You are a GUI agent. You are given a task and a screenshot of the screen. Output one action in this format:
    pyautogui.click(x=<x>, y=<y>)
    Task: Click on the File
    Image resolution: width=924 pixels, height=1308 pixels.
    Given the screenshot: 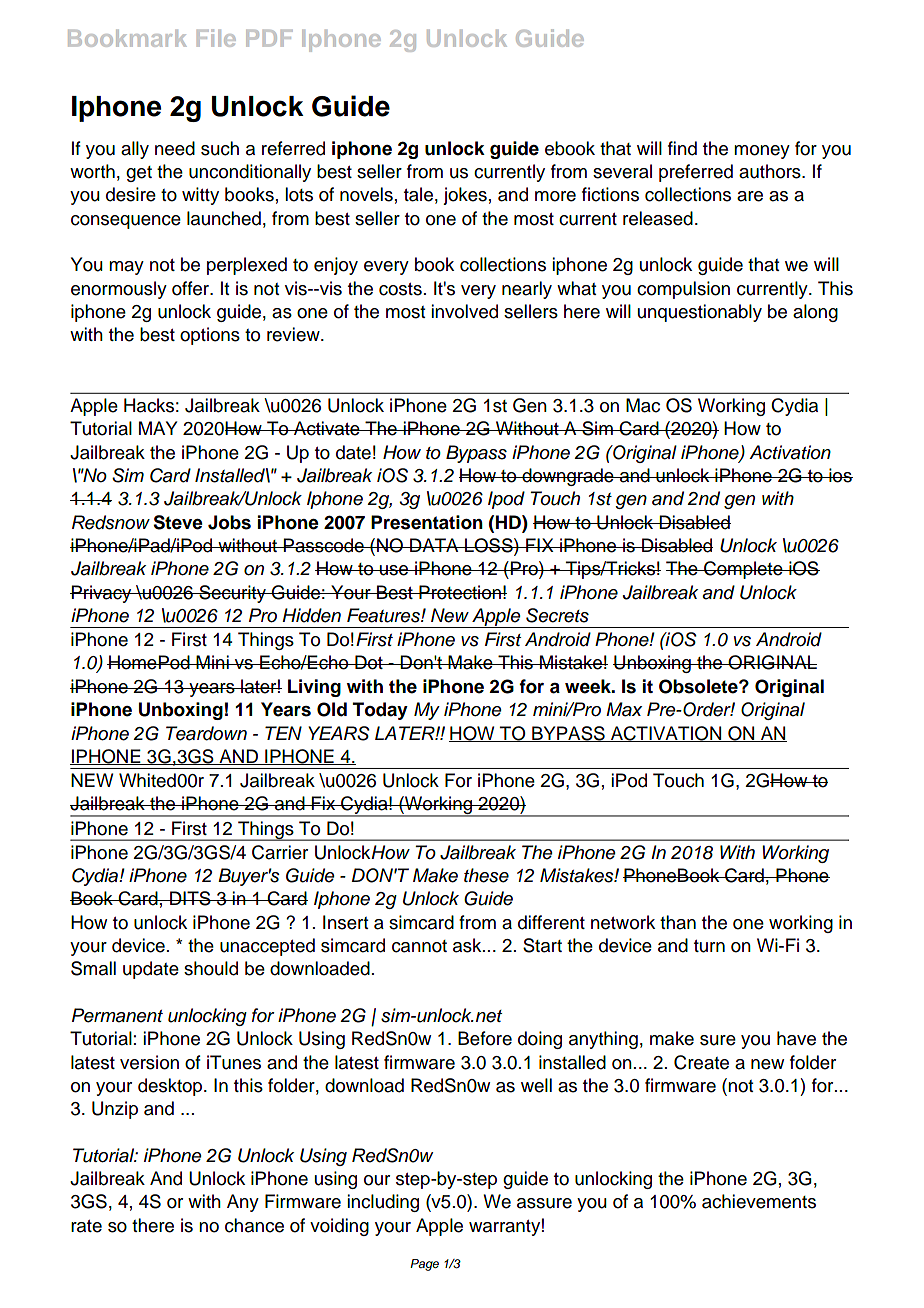 What is the action you would take?
    pyautogui.click(x=216, y=38)
